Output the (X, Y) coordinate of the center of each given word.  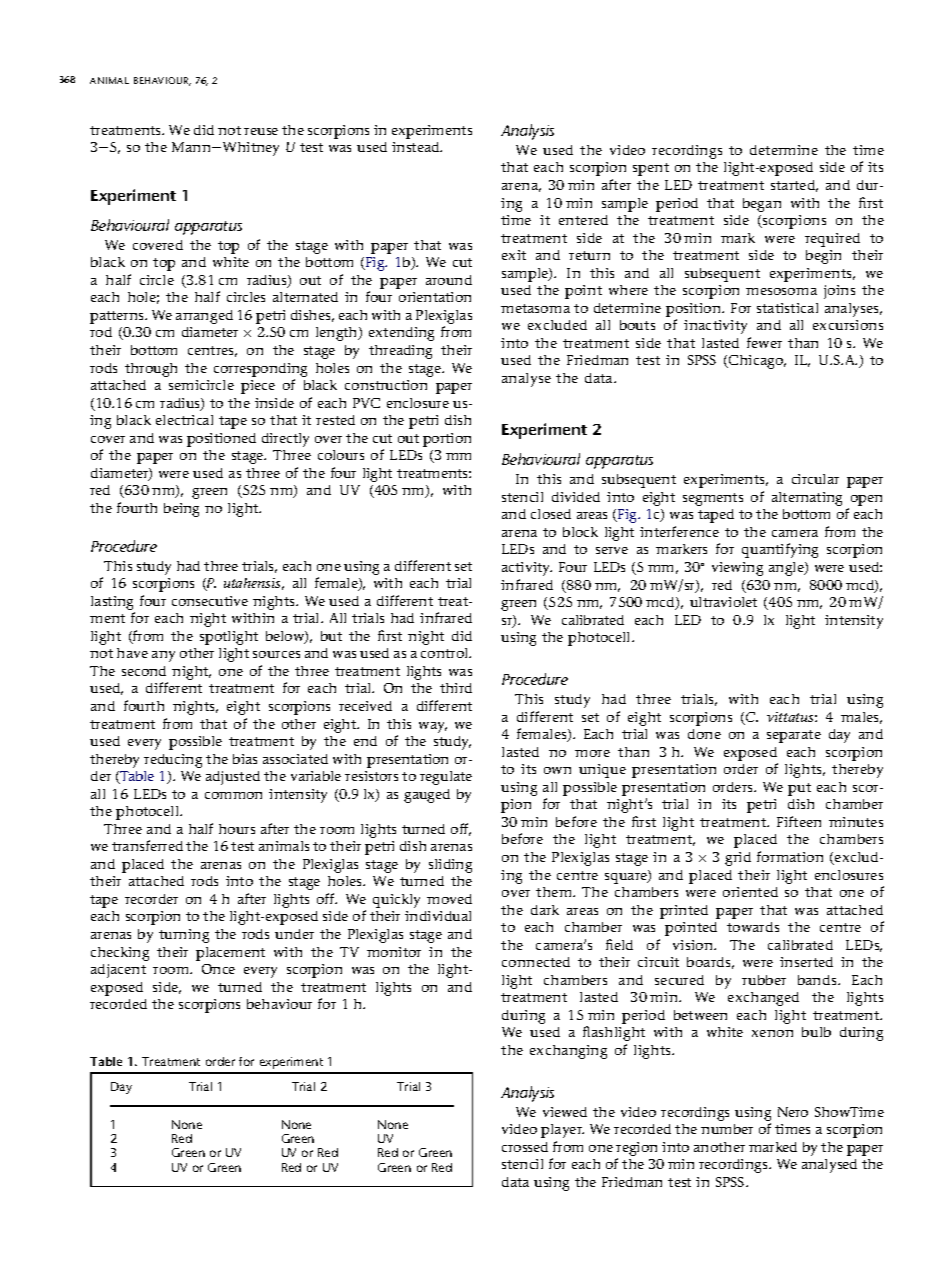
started (794, 186)
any (163, 656)
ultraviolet (723, 602)
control (446, 653)
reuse (261, 131)
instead (417, 147)
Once (218, 969)
